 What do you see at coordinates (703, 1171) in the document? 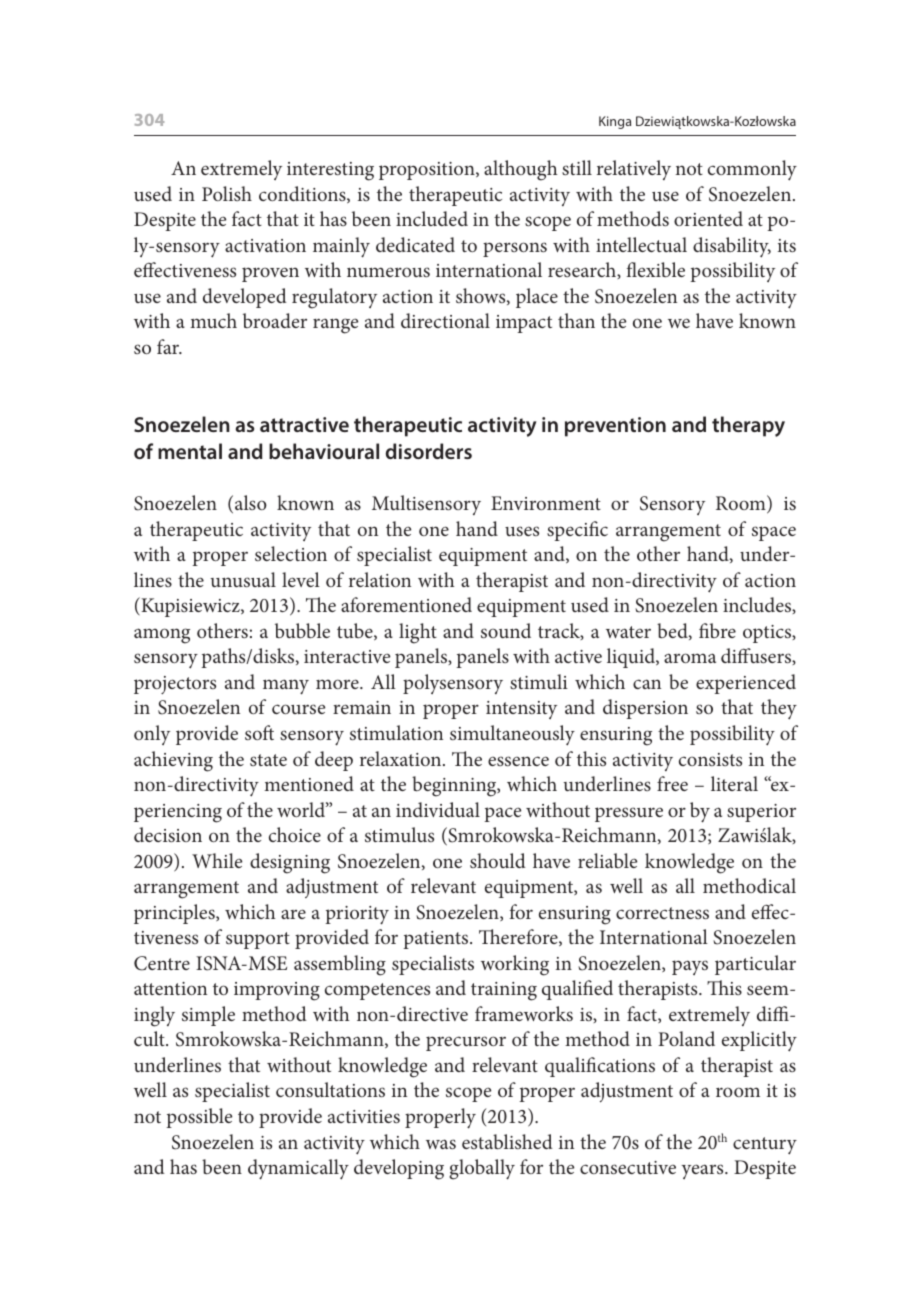
I see `years` at bounding box center [703, 1171].
